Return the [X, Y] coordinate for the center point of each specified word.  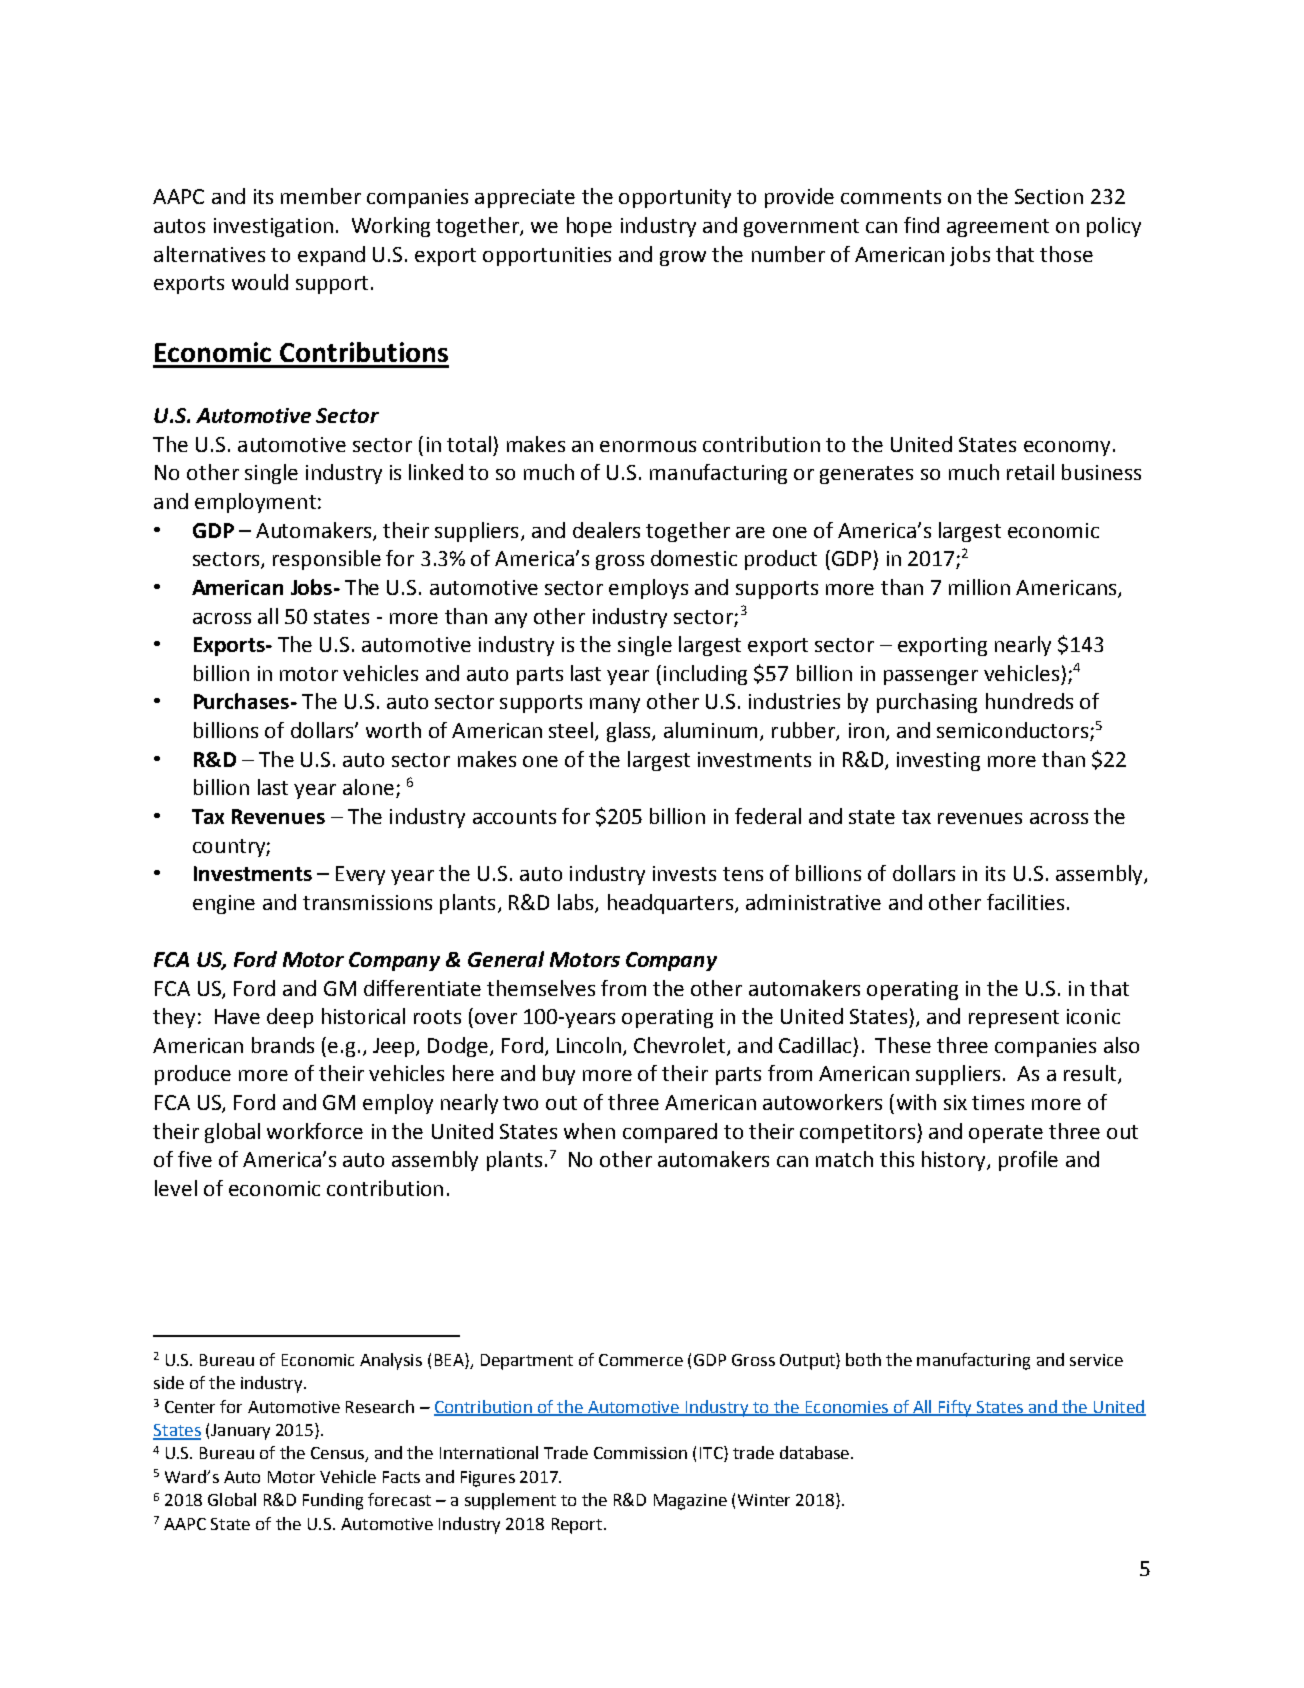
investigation [273, 227]
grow [683, 258]
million [979, 587]
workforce [315, 1131]
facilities [1025, 902]
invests [684, 873]
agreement [998, 228]
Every [360, 875]
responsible [327, 560]
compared [670, 1133]
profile [1028, 1161]
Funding [333, 1501]
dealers [606, 530]
